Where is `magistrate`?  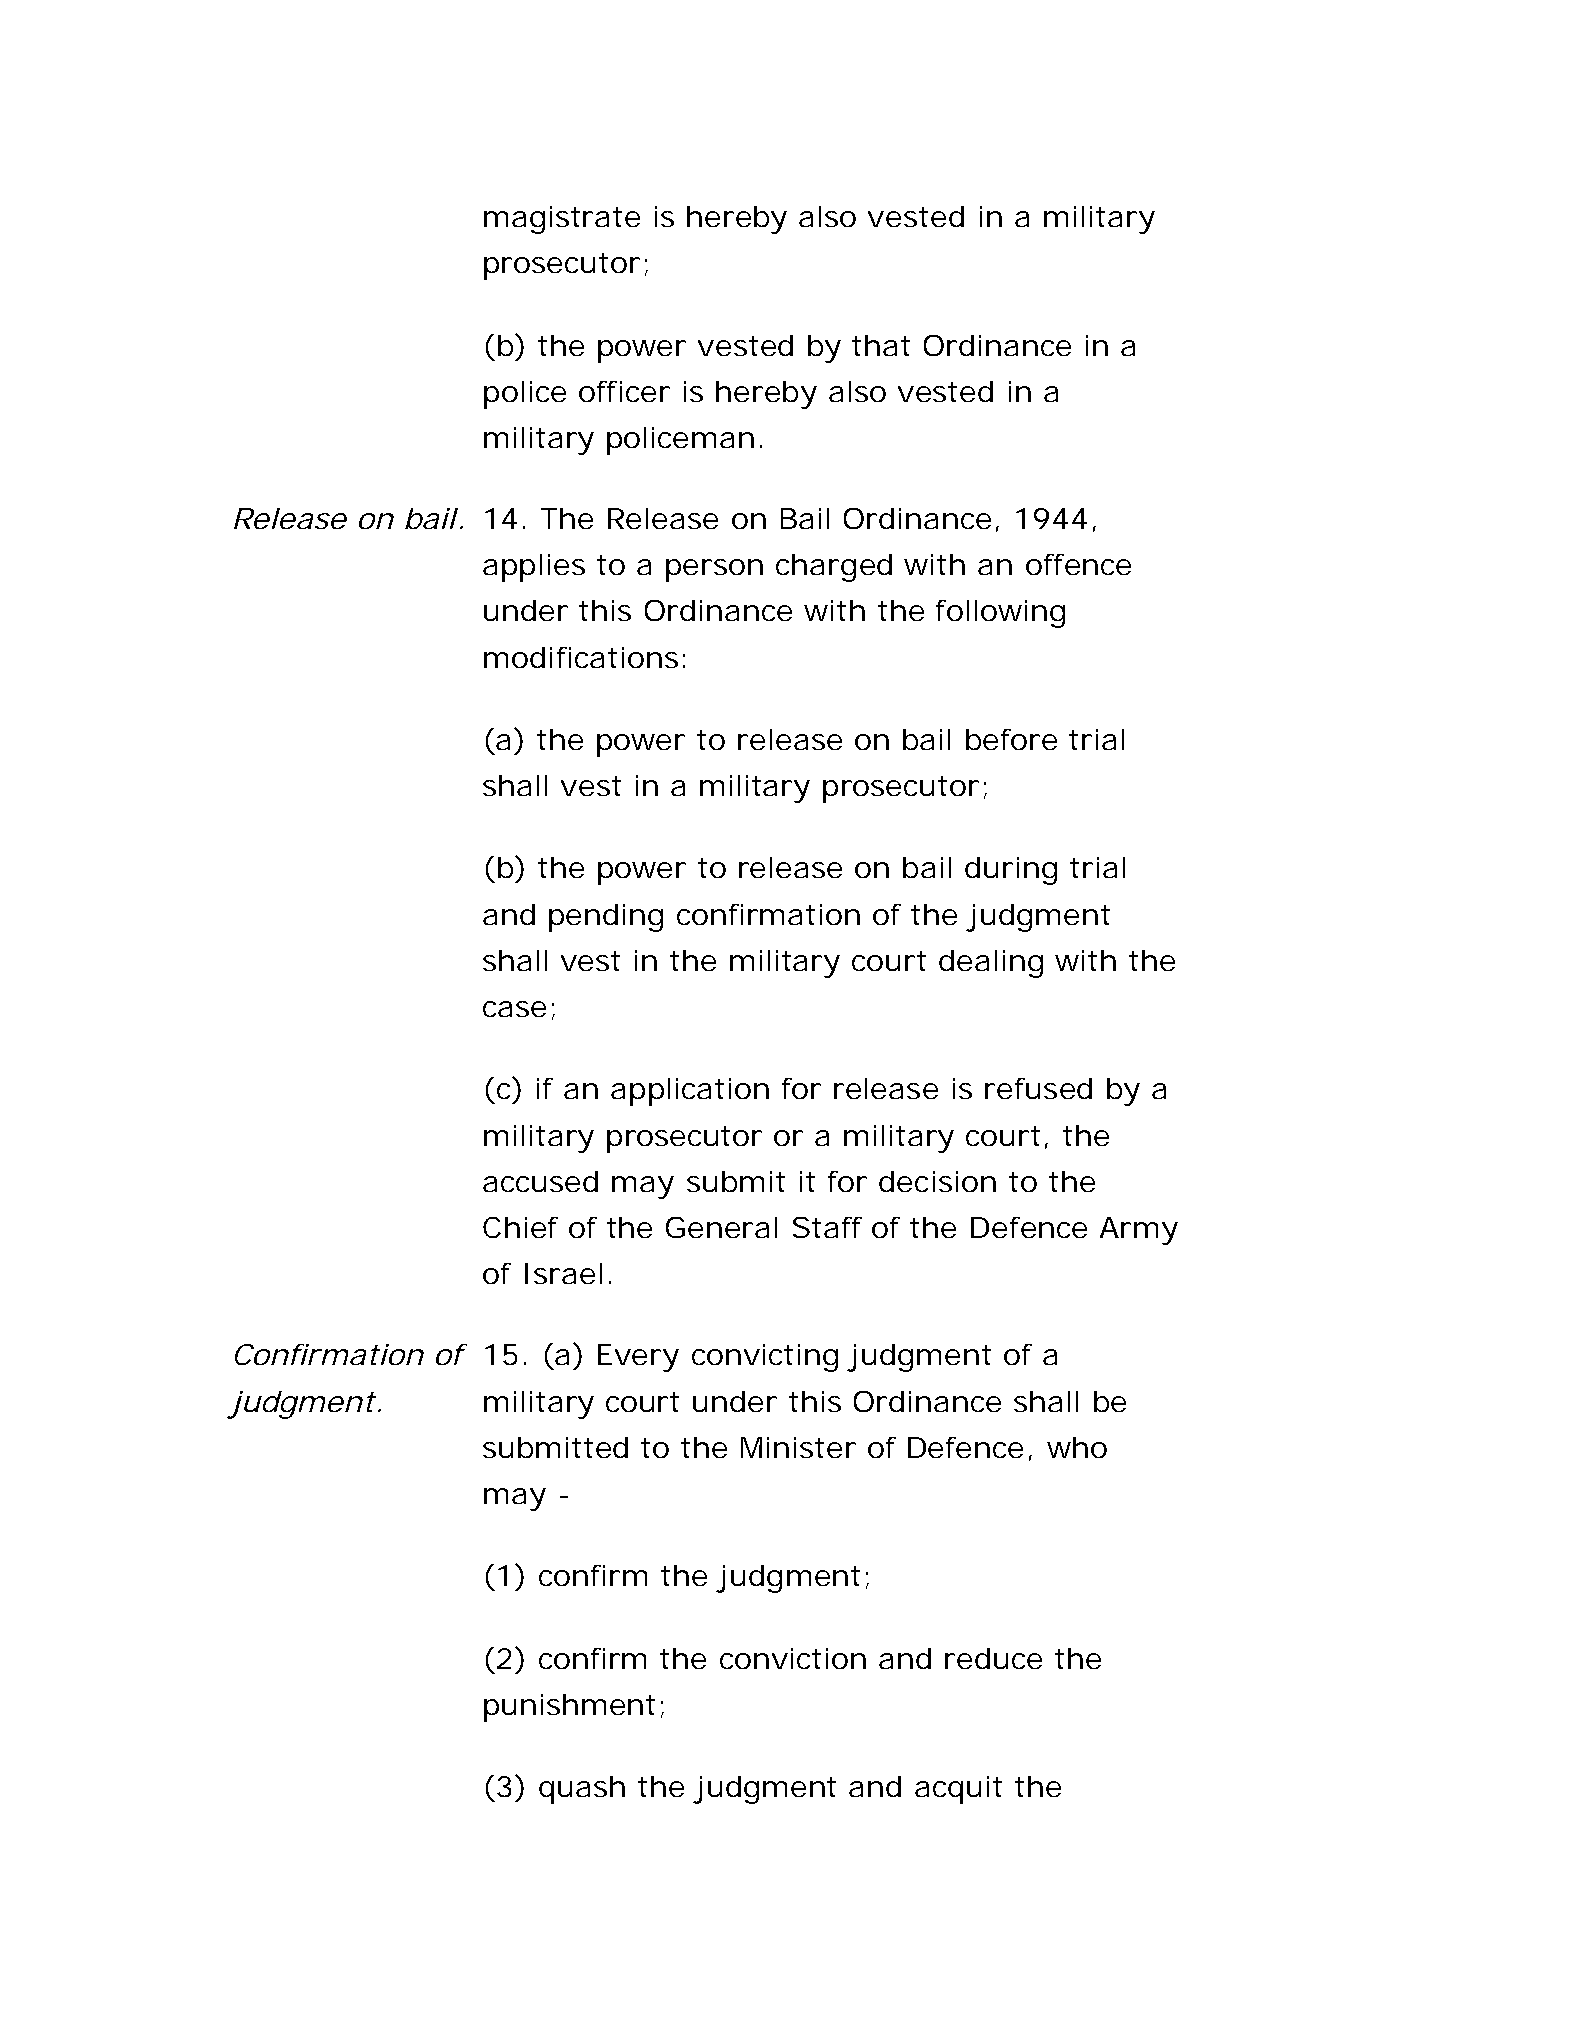 magistrate is located at coordinates (562, 220).
